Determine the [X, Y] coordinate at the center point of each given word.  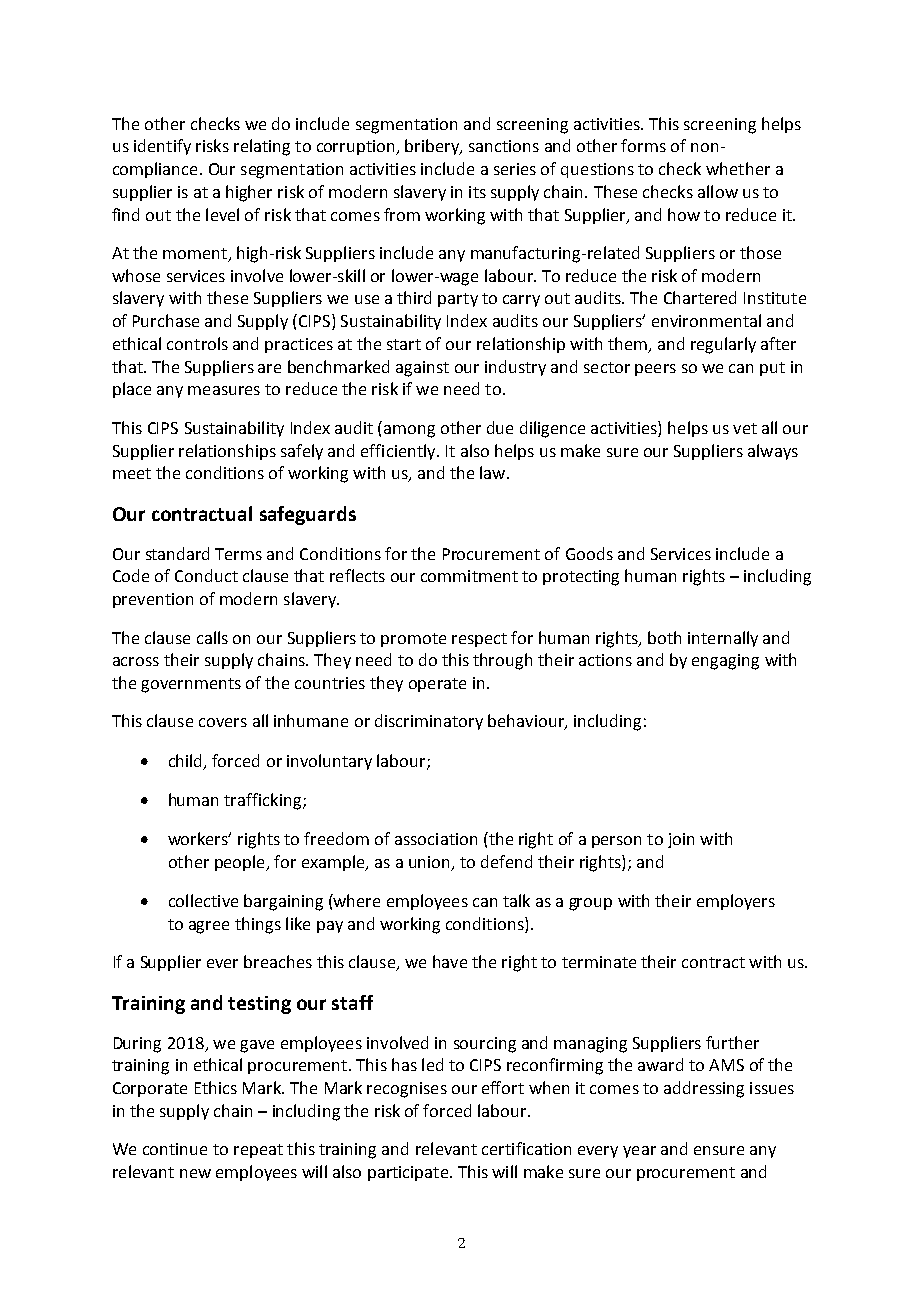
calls [212, 637]
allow [718, 191]
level [222, 214]
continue [175, 1149]
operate [437, 685]
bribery [433, 147]
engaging [725, 662]
